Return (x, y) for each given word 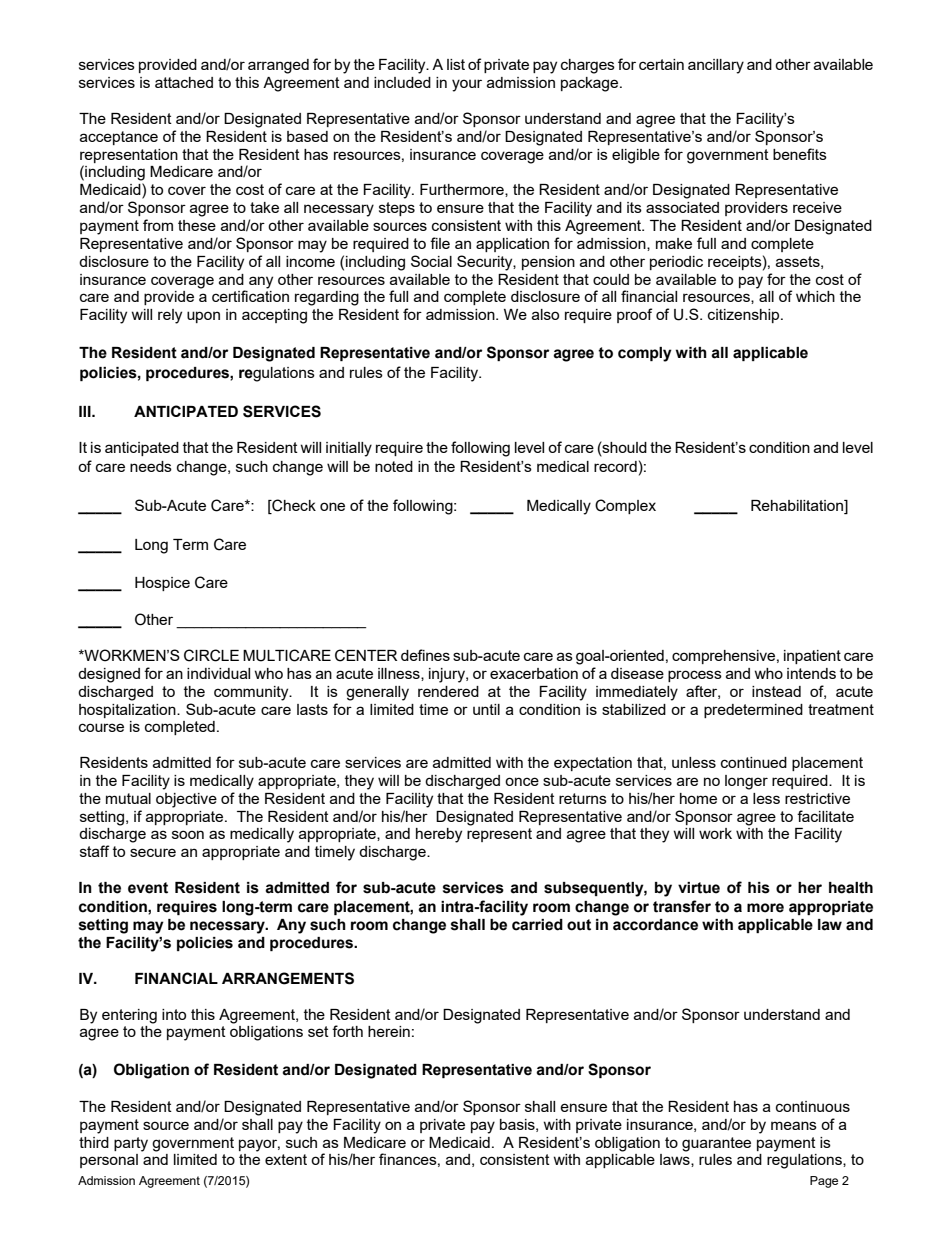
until (486, 709)
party (131, 1144)
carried (537, 925)
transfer (682, 906)
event (148, 888)
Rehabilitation (798, 507)
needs (151, 466)
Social (431, 261)
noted (394, 466)
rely (170, 316)
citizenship (745, 316)
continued (754, 762)
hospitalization (128, 711)
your (467, 85)
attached (184, 82)
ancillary (716, 66)
